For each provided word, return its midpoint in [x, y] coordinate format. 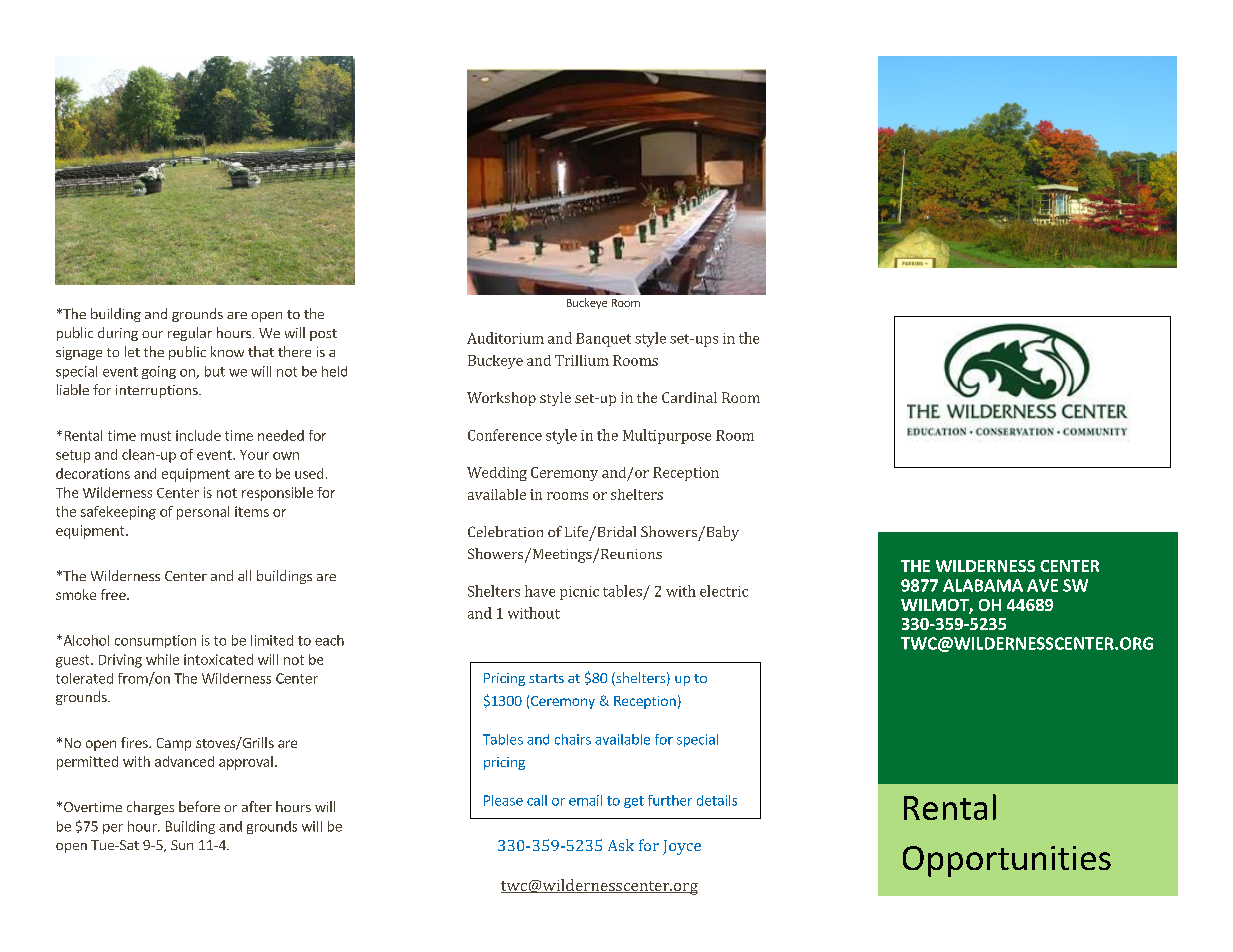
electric [724, 591]
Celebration [505, 531]
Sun [182, 845]
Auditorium [505, 338]
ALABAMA [983, 585]
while [162, 659]
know [227, 351]
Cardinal [689, 397]
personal [203, 513]
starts [546, 678]
